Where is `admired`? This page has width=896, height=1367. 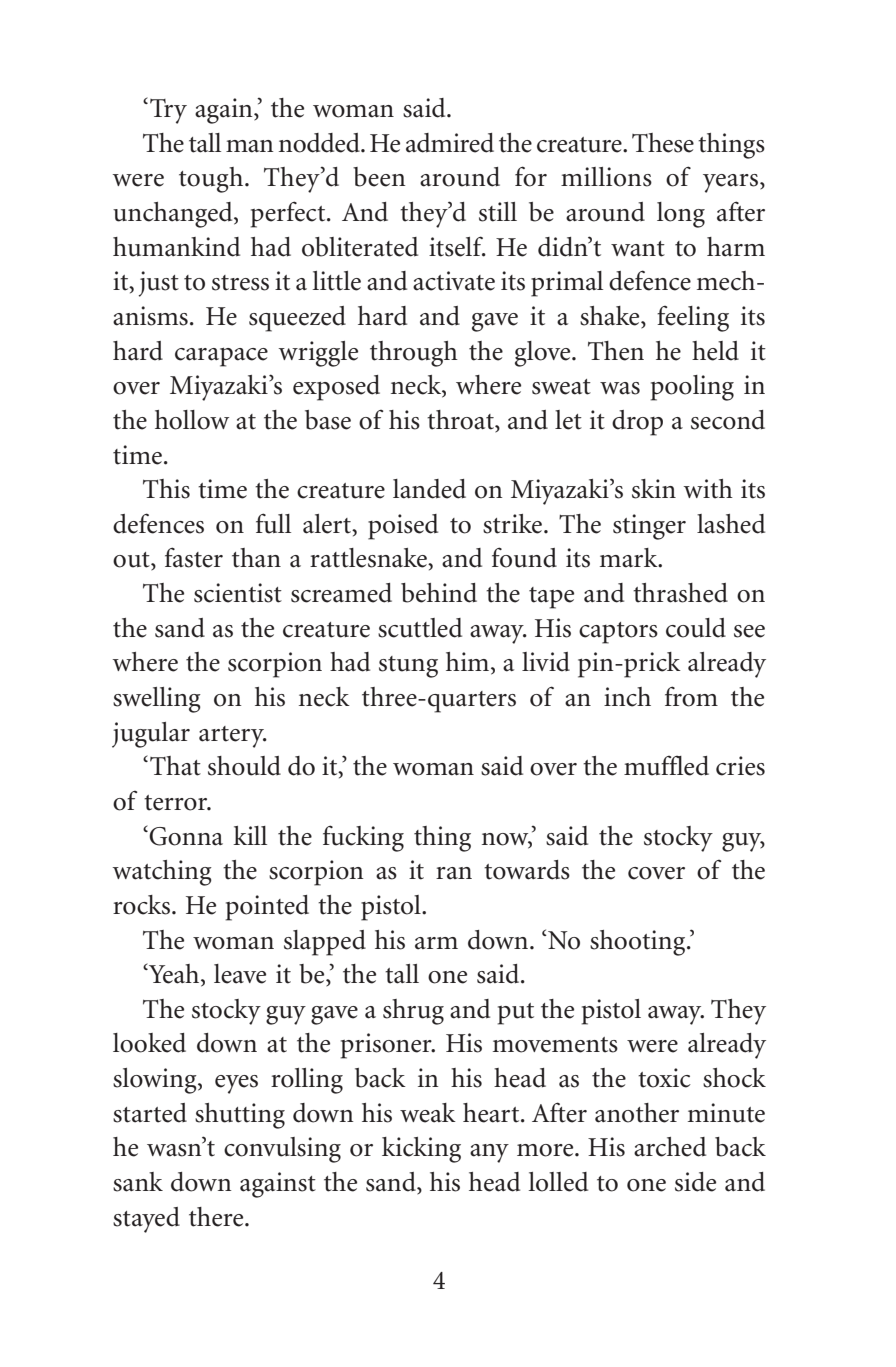 admired is located at coordinates (450, 143).
